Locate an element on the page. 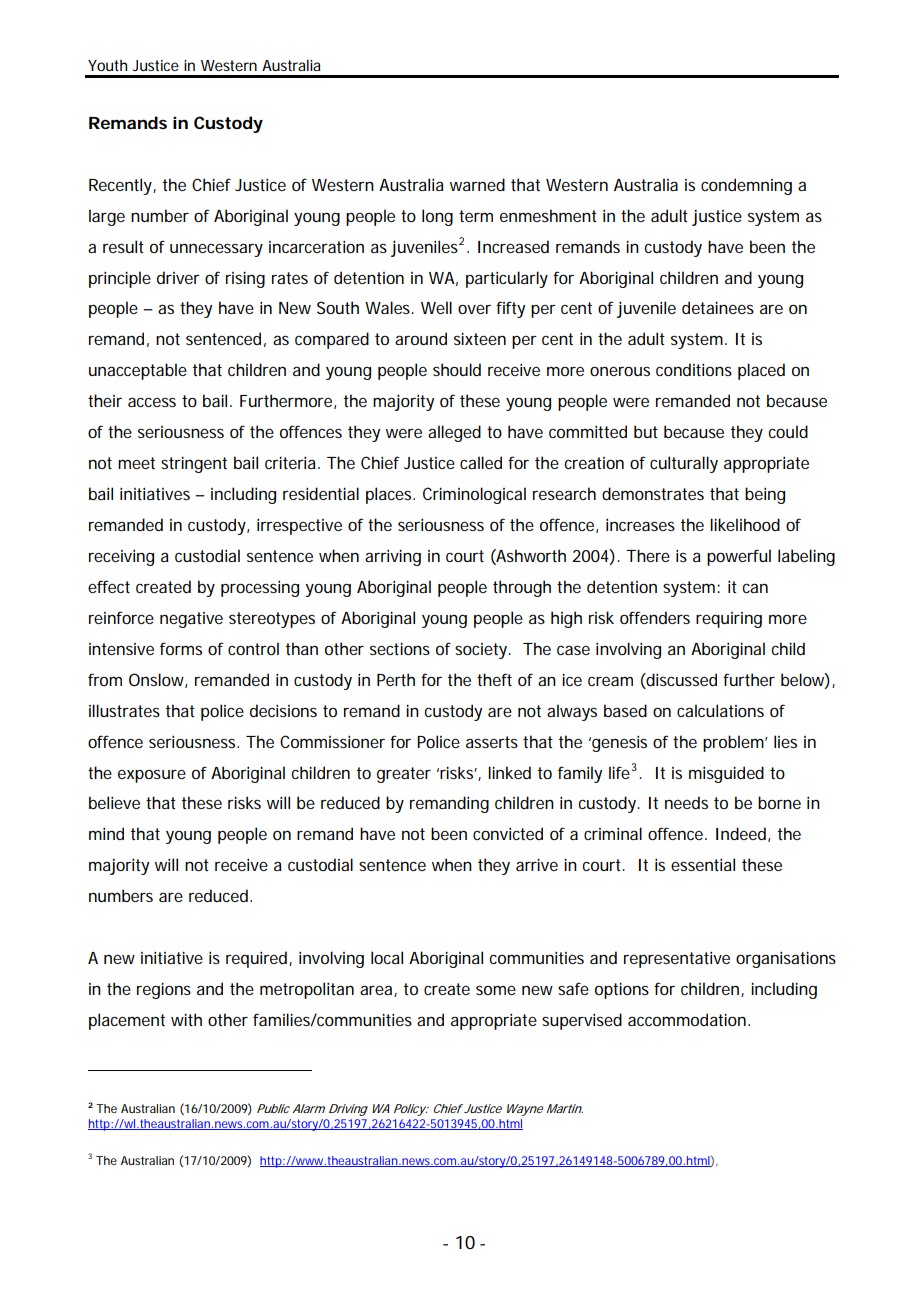 The height and width of the image is (1308, 924). exposure is located at coordinates (152, 776).
